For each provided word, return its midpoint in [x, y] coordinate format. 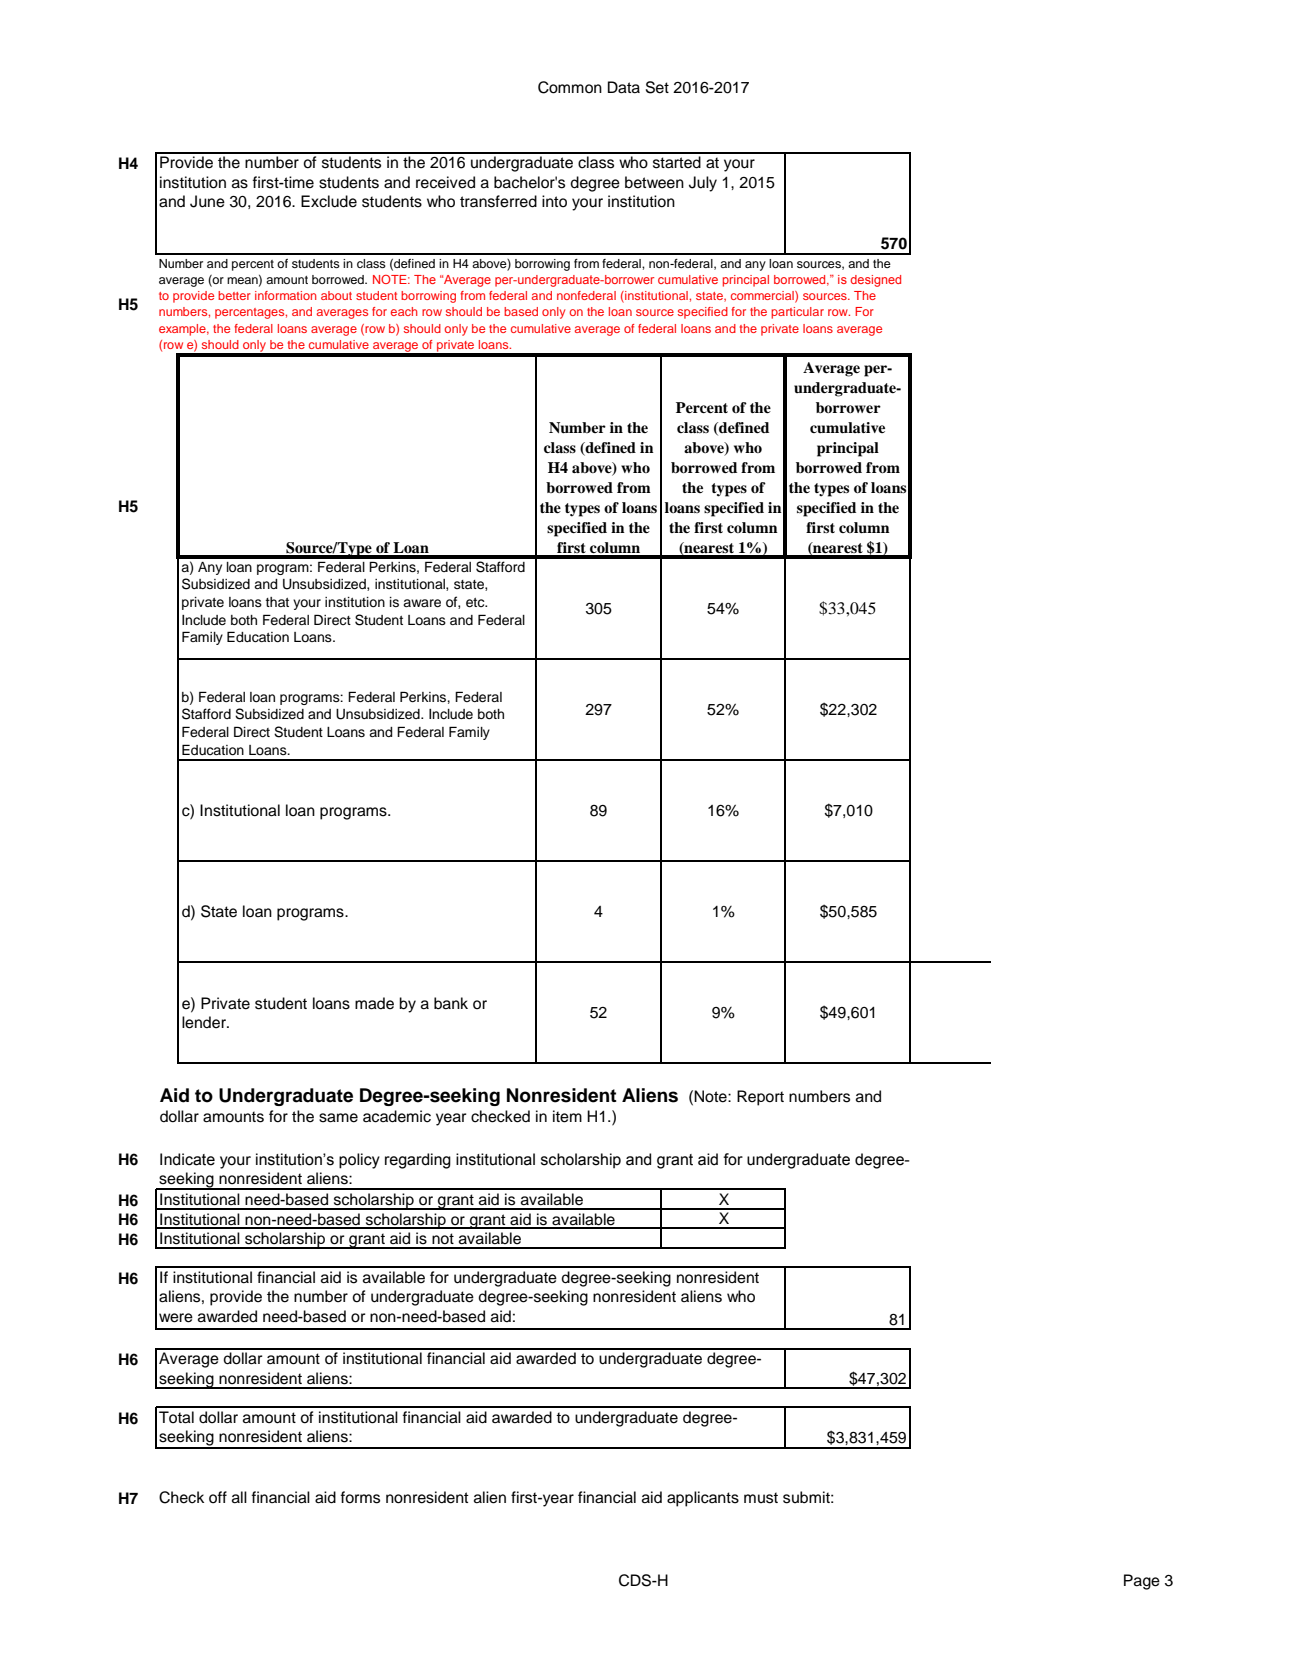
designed [875, 281]
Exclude [329, 201]
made [374, 1003]
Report [760, 1098]
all [239, 1497]
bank [451, 1003]
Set [657, 87]
